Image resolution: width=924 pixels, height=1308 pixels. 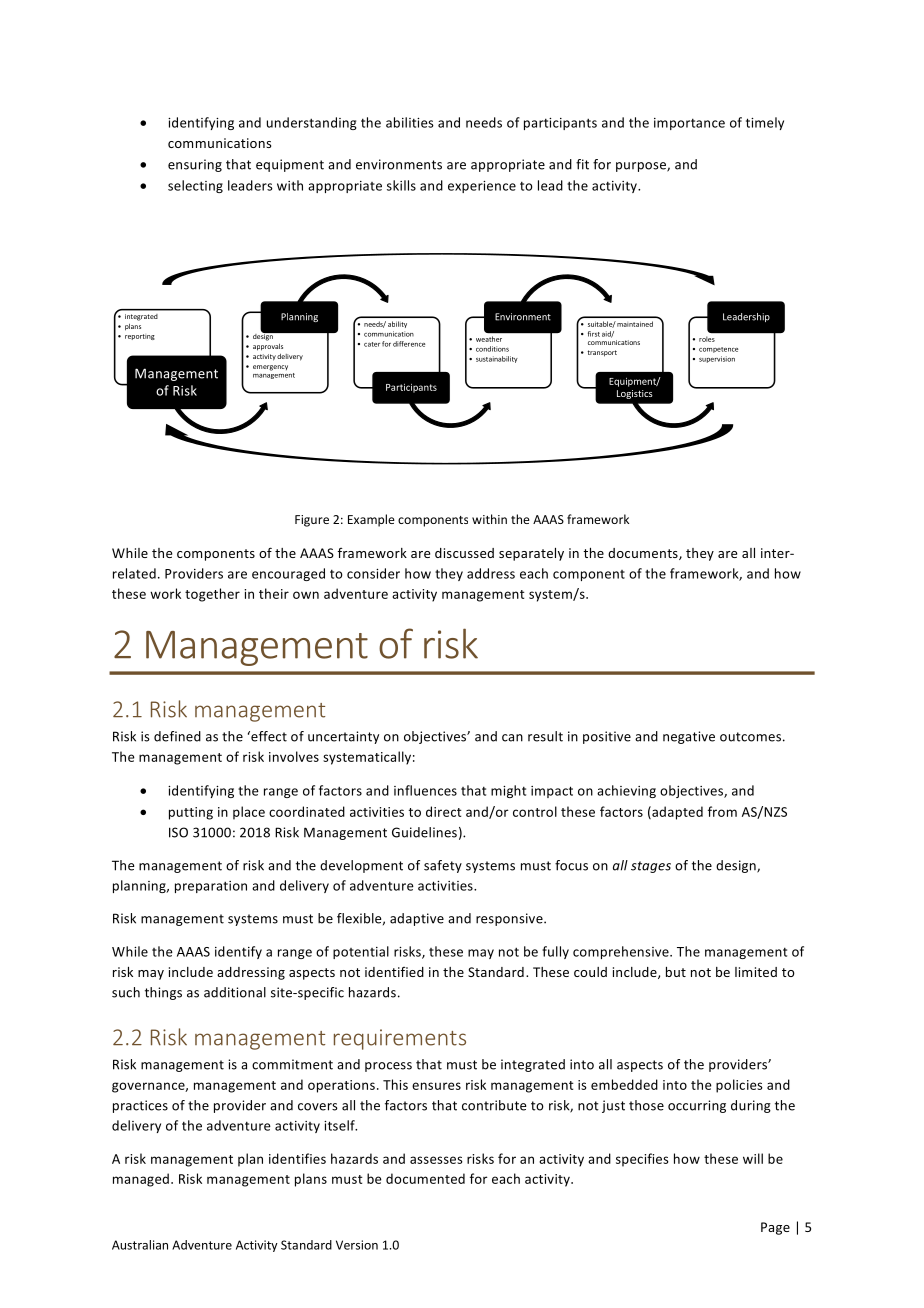 I want to click on ensuring, so click(x=195, y=165).
